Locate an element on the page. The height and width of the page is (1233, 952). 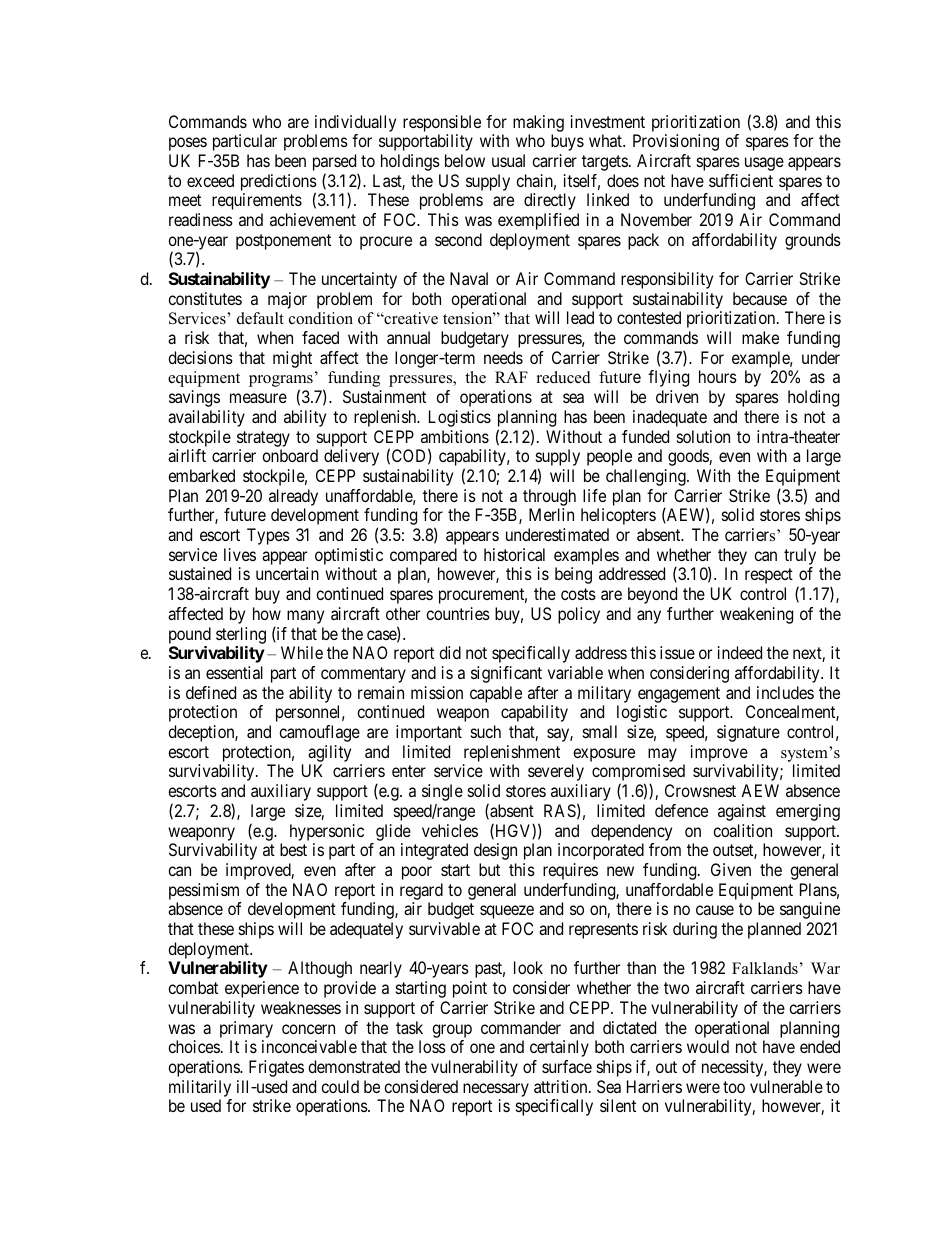
Frigates is located at coordinates (276, 1068).
